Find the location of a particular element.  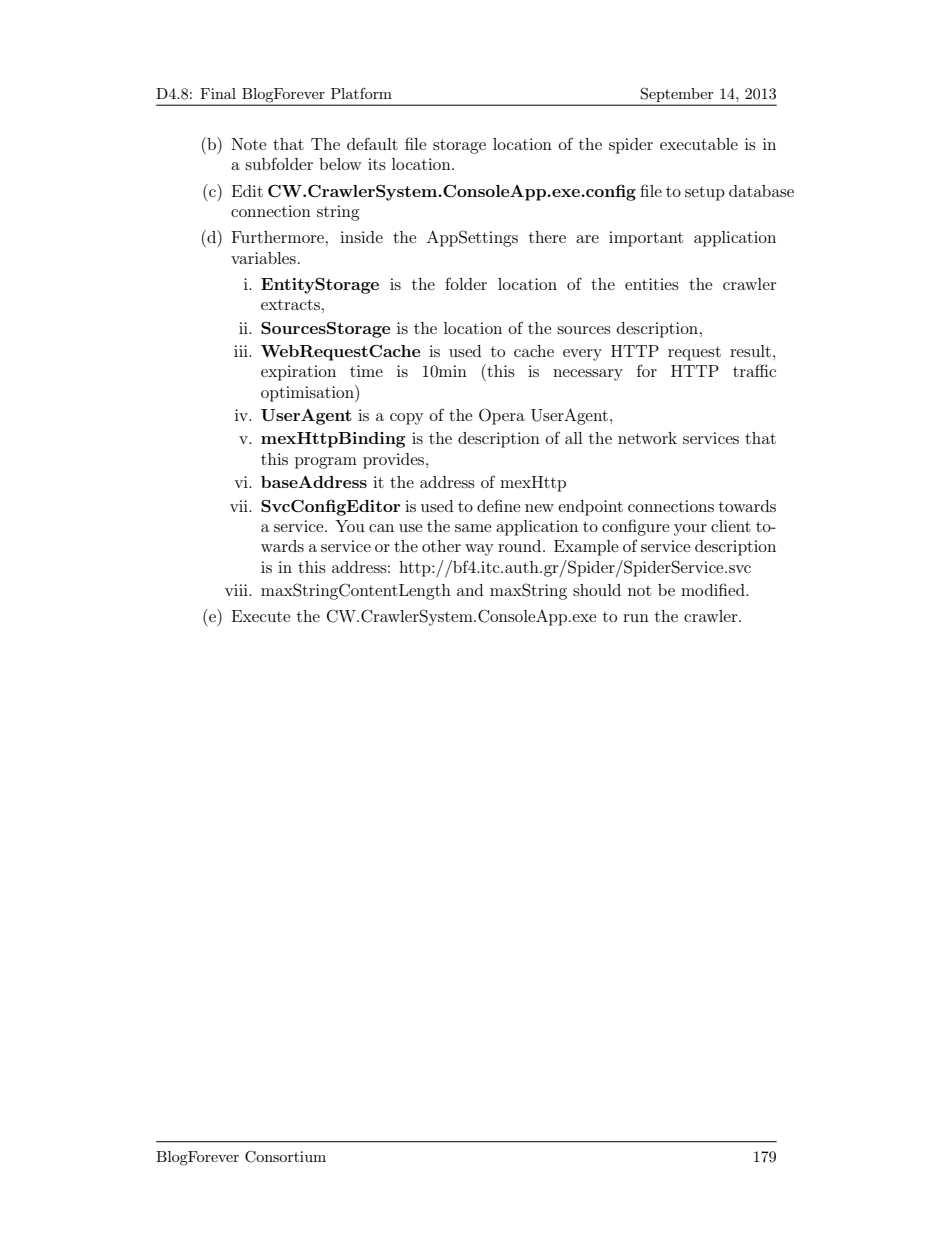

executable is located at coordinates (699, 144).
